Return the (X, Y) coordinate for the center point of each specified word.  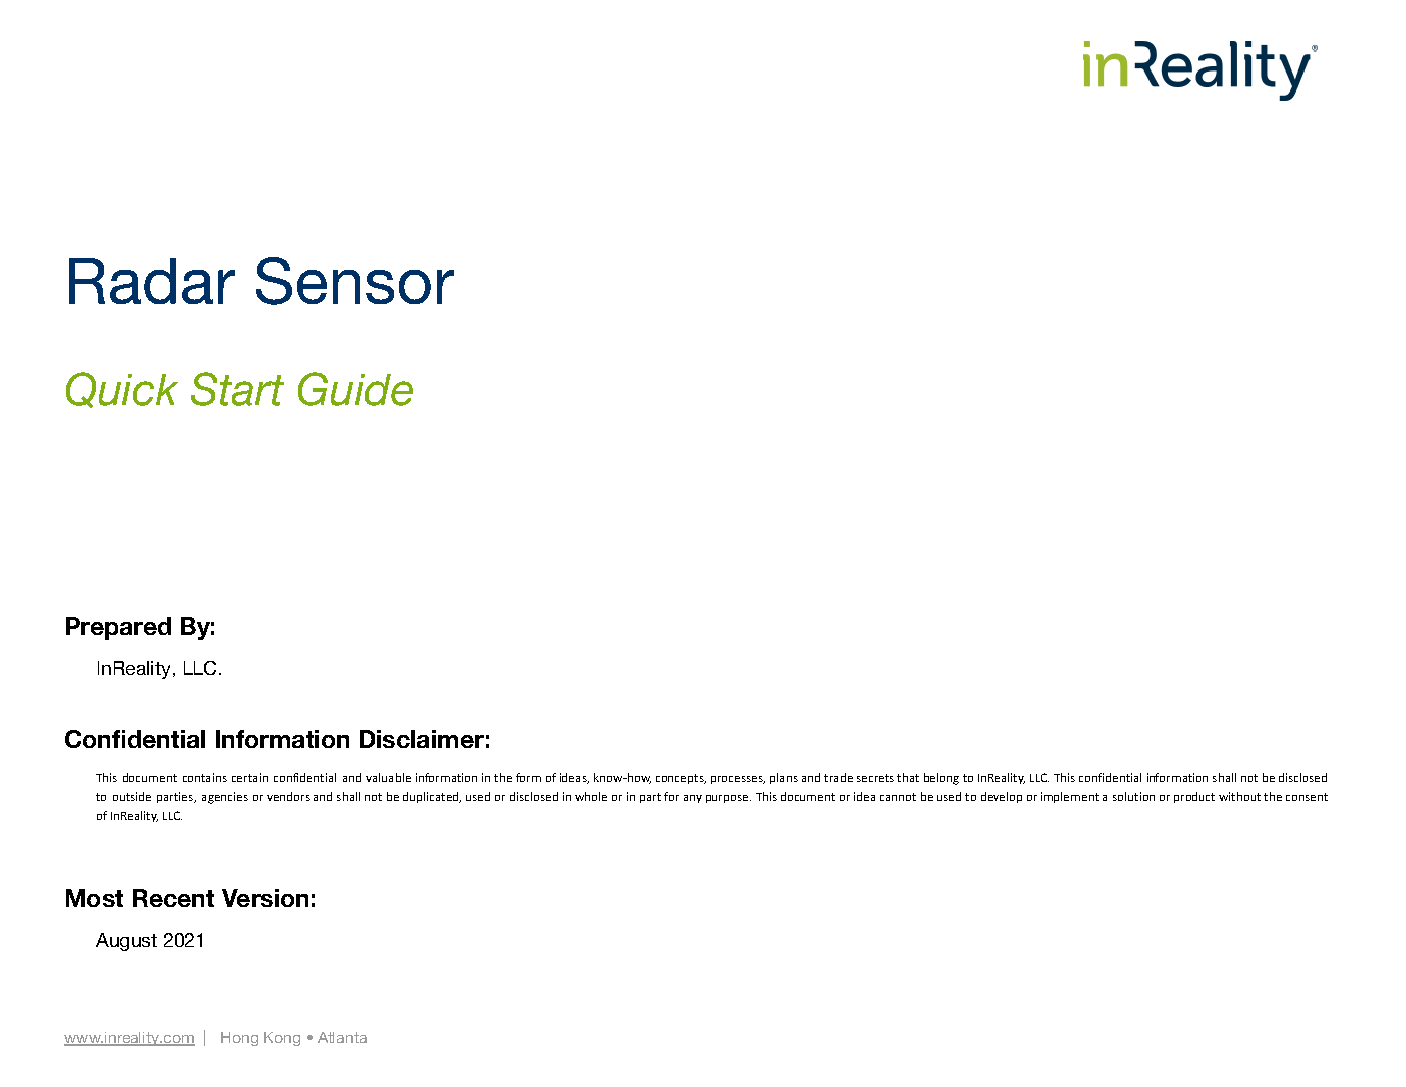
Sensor (355, 281)
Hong (239, 1039)
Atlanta (342, 1037)
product (1194, 797)
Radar (152, 281)
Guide (355, 389)
